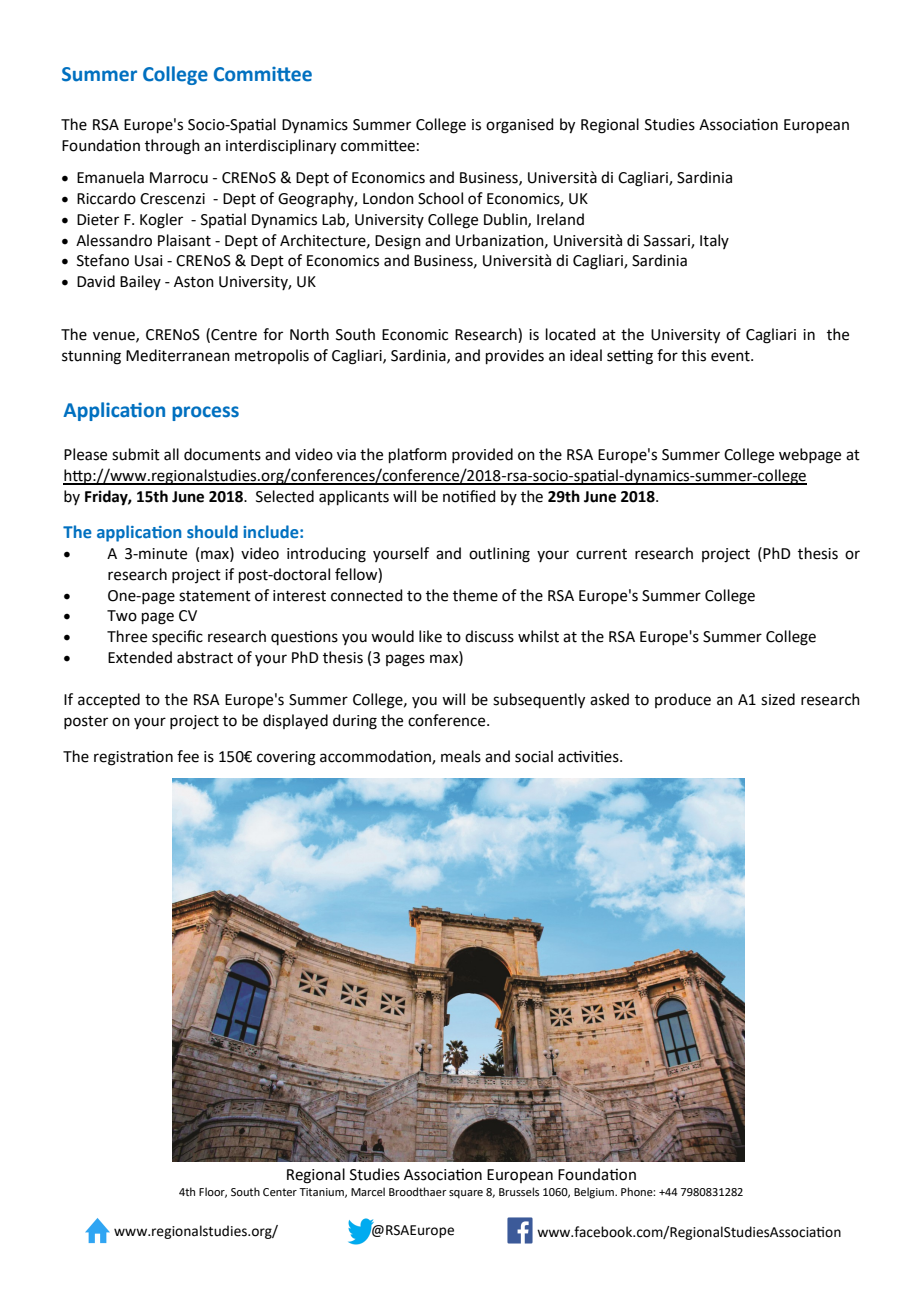 Image resolution: width=924 pixels, height=1308 pixels. What do you see at coordinates (466, 1194) in the page?
I see `square` at bounding box center [466, 1194].
